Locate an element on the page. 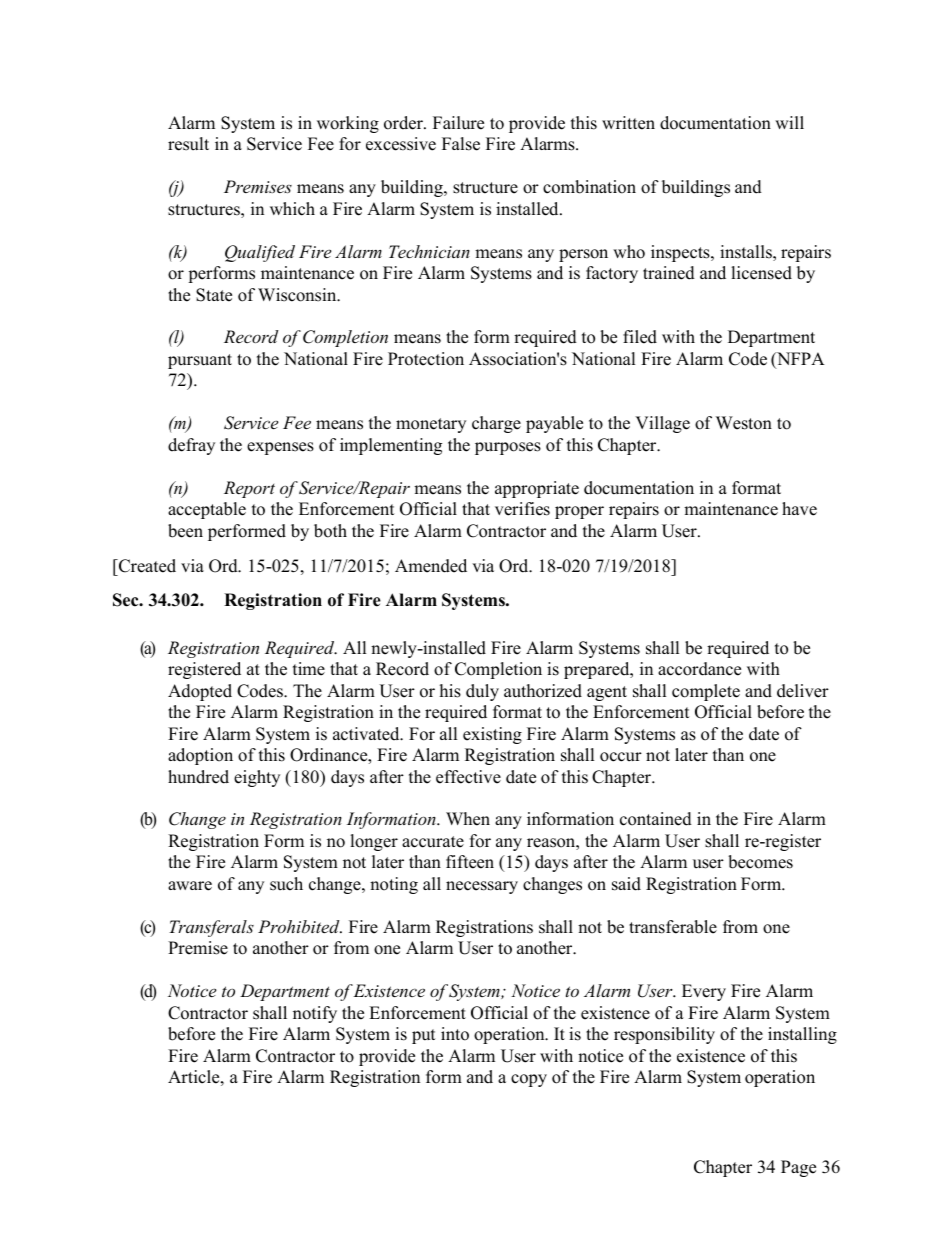 The height and width of the page is (1233, 952). Weston is located at coordinates (744, 423).
